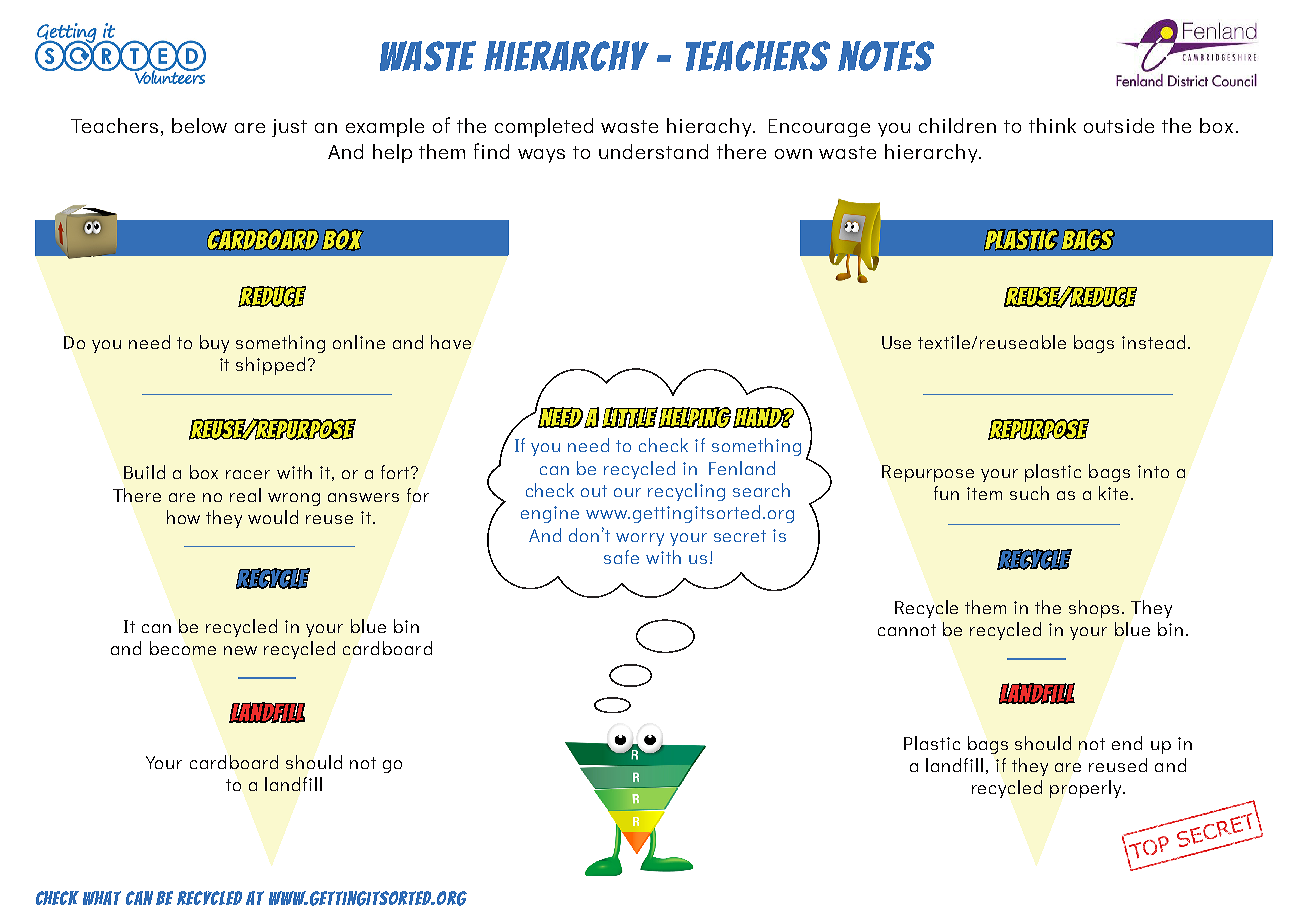 The image size is (1308, 924). What do you see at coordinates (1127, 743) in the image?
I see `end` at bounding box center [1127, 743].
